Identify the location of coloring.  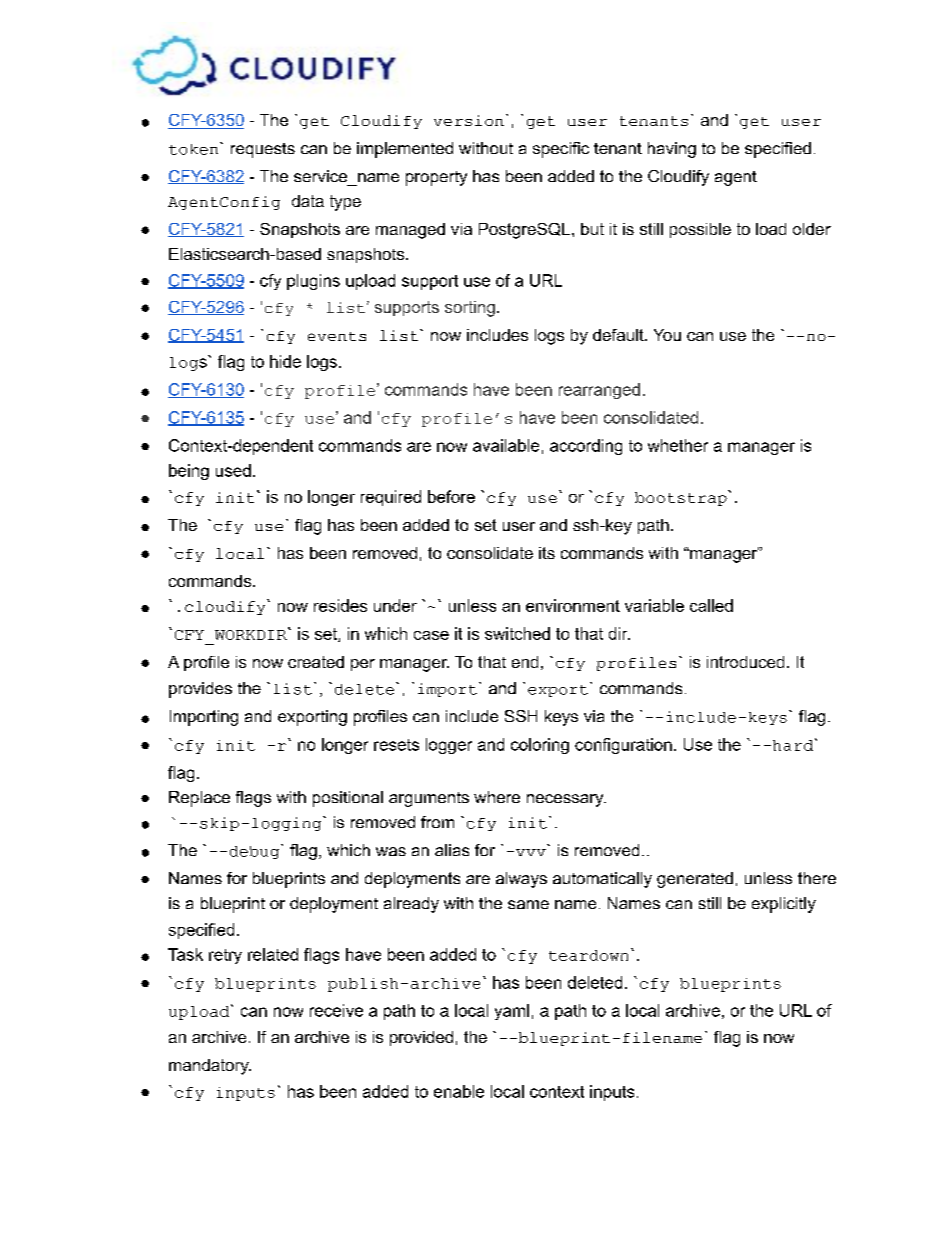
(540, 746).
